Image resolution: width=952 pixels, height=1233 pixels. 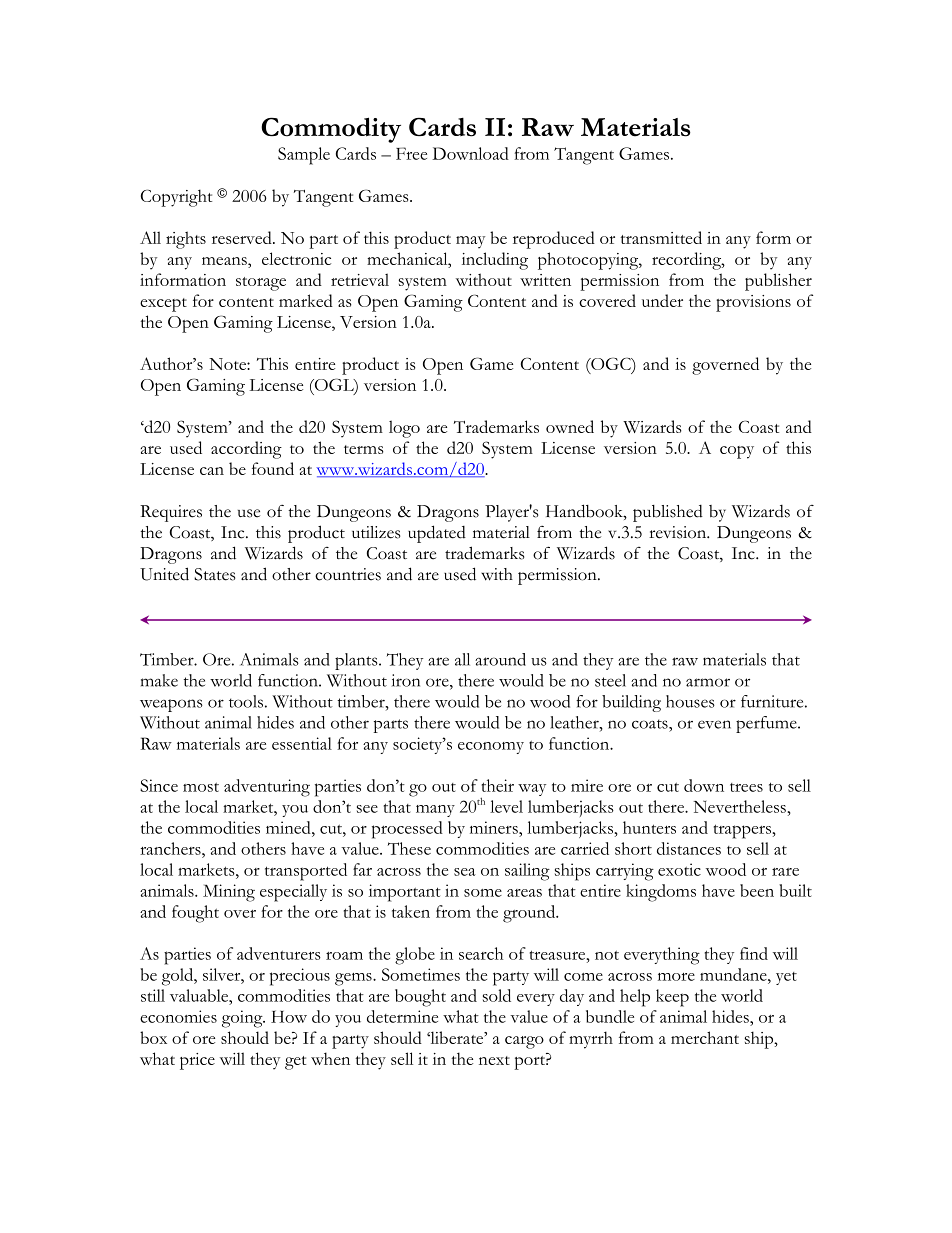 What do you see at coordinates (214, 574) in the page?
I see `States` at bounding box center [214, 574].
